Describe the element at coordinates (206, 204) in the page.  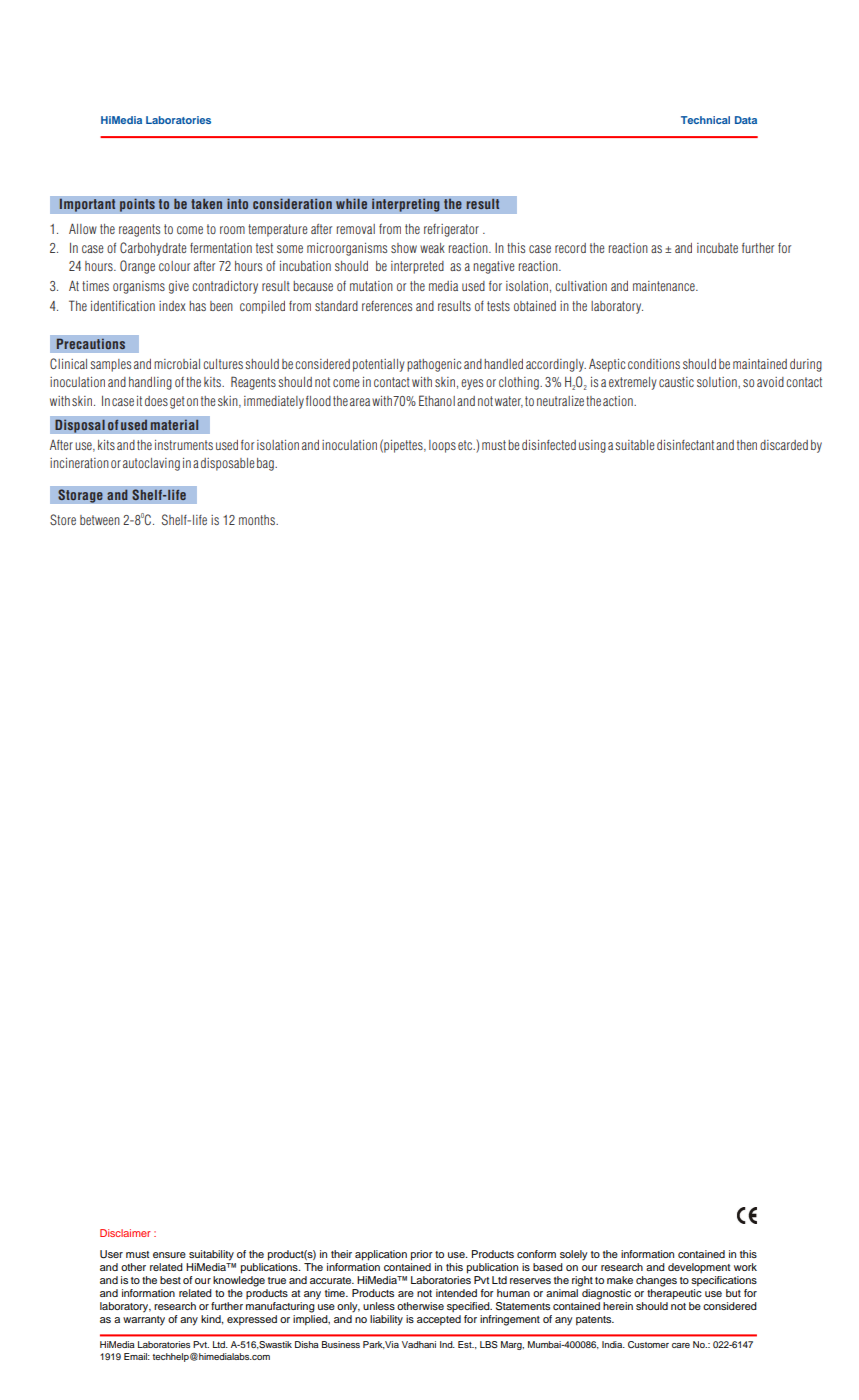
I see `taken` at that location.
